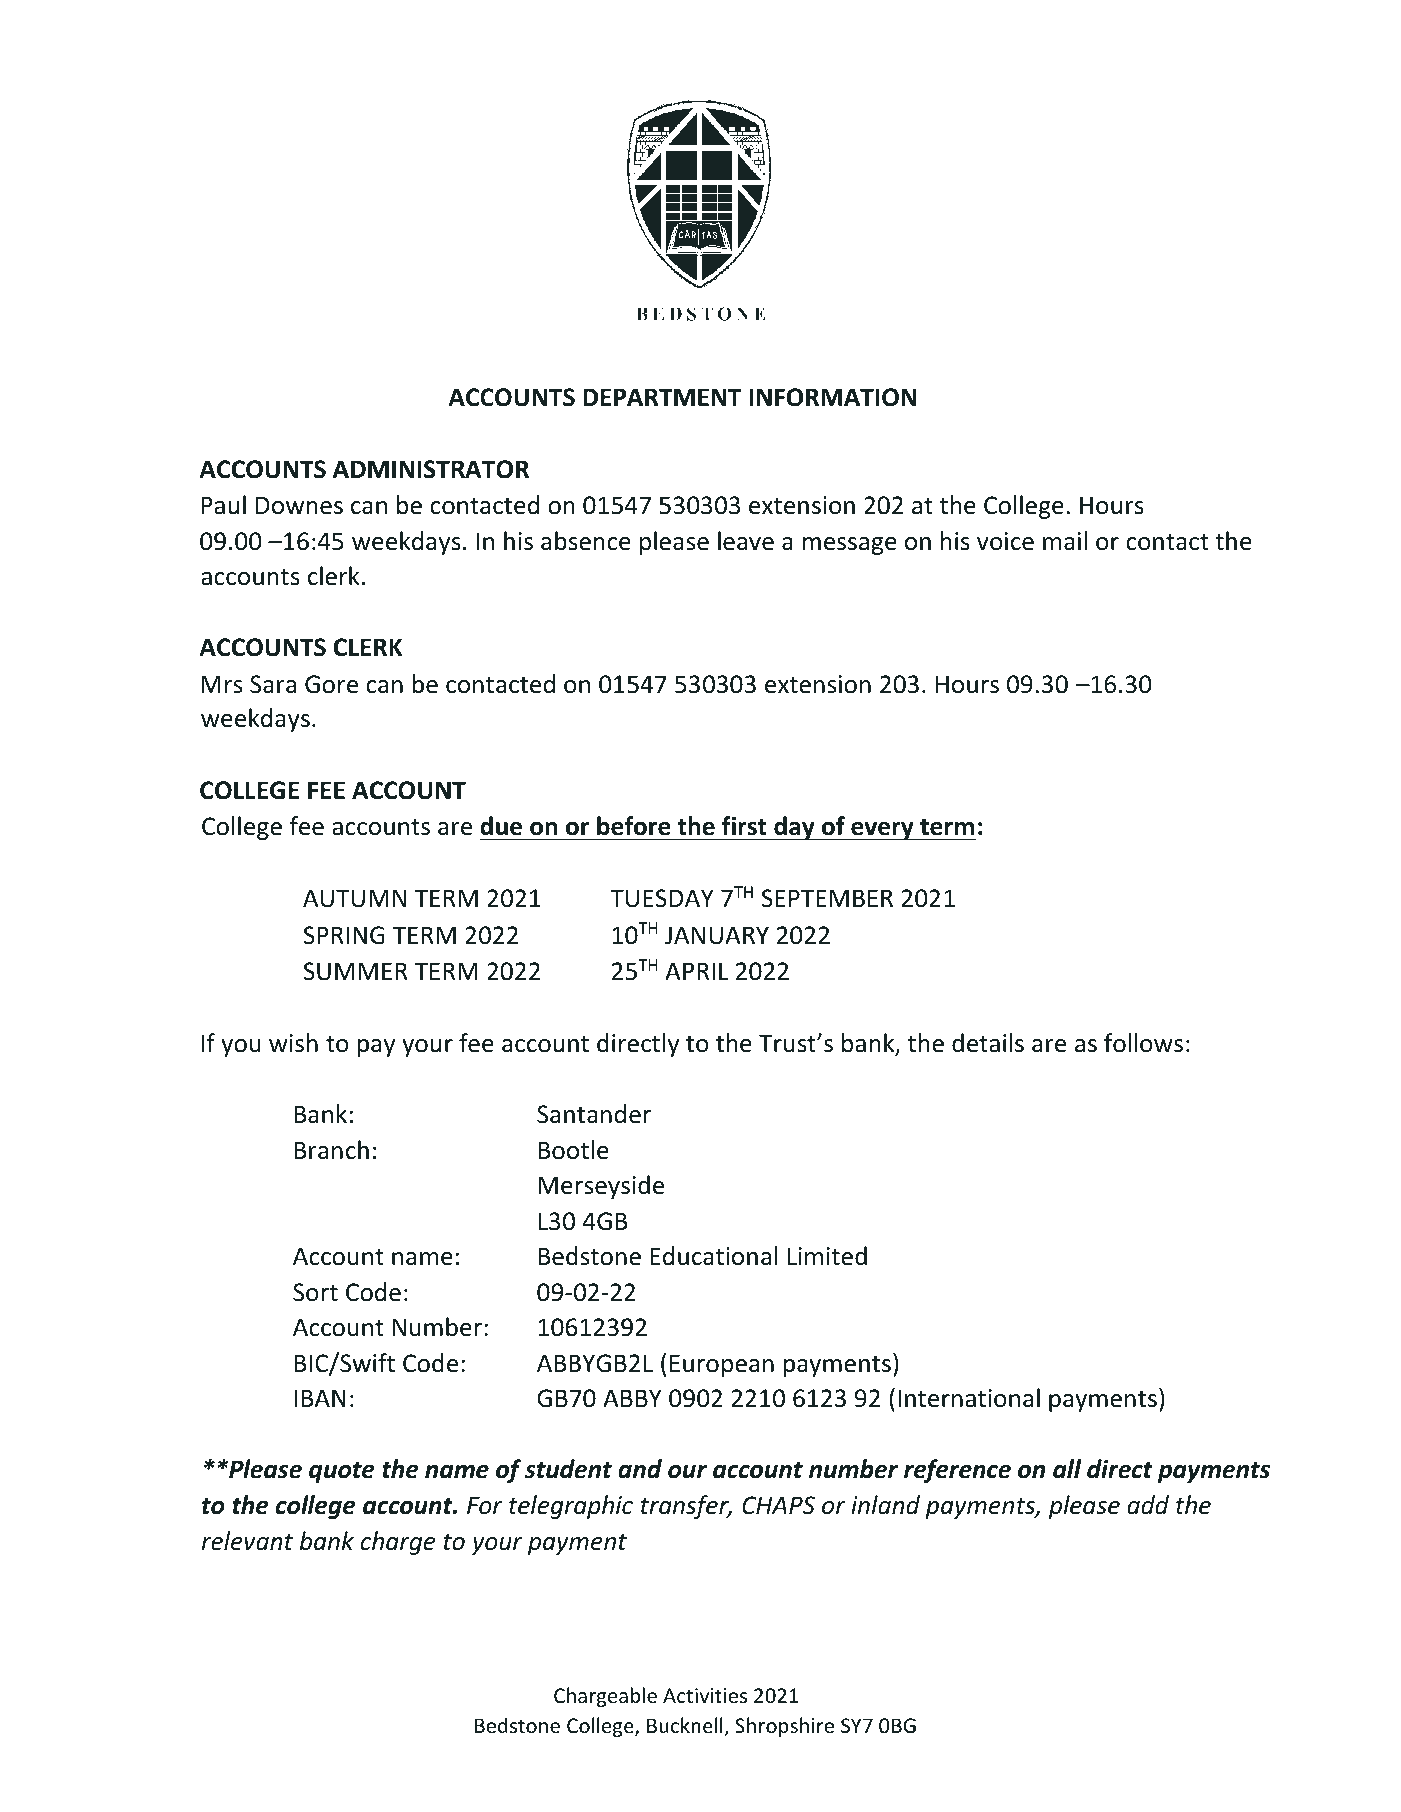 This page has width=1401, height=1812. Describe the element at coordinates (247, 1541) in the page. I see `relevant` at that location.
